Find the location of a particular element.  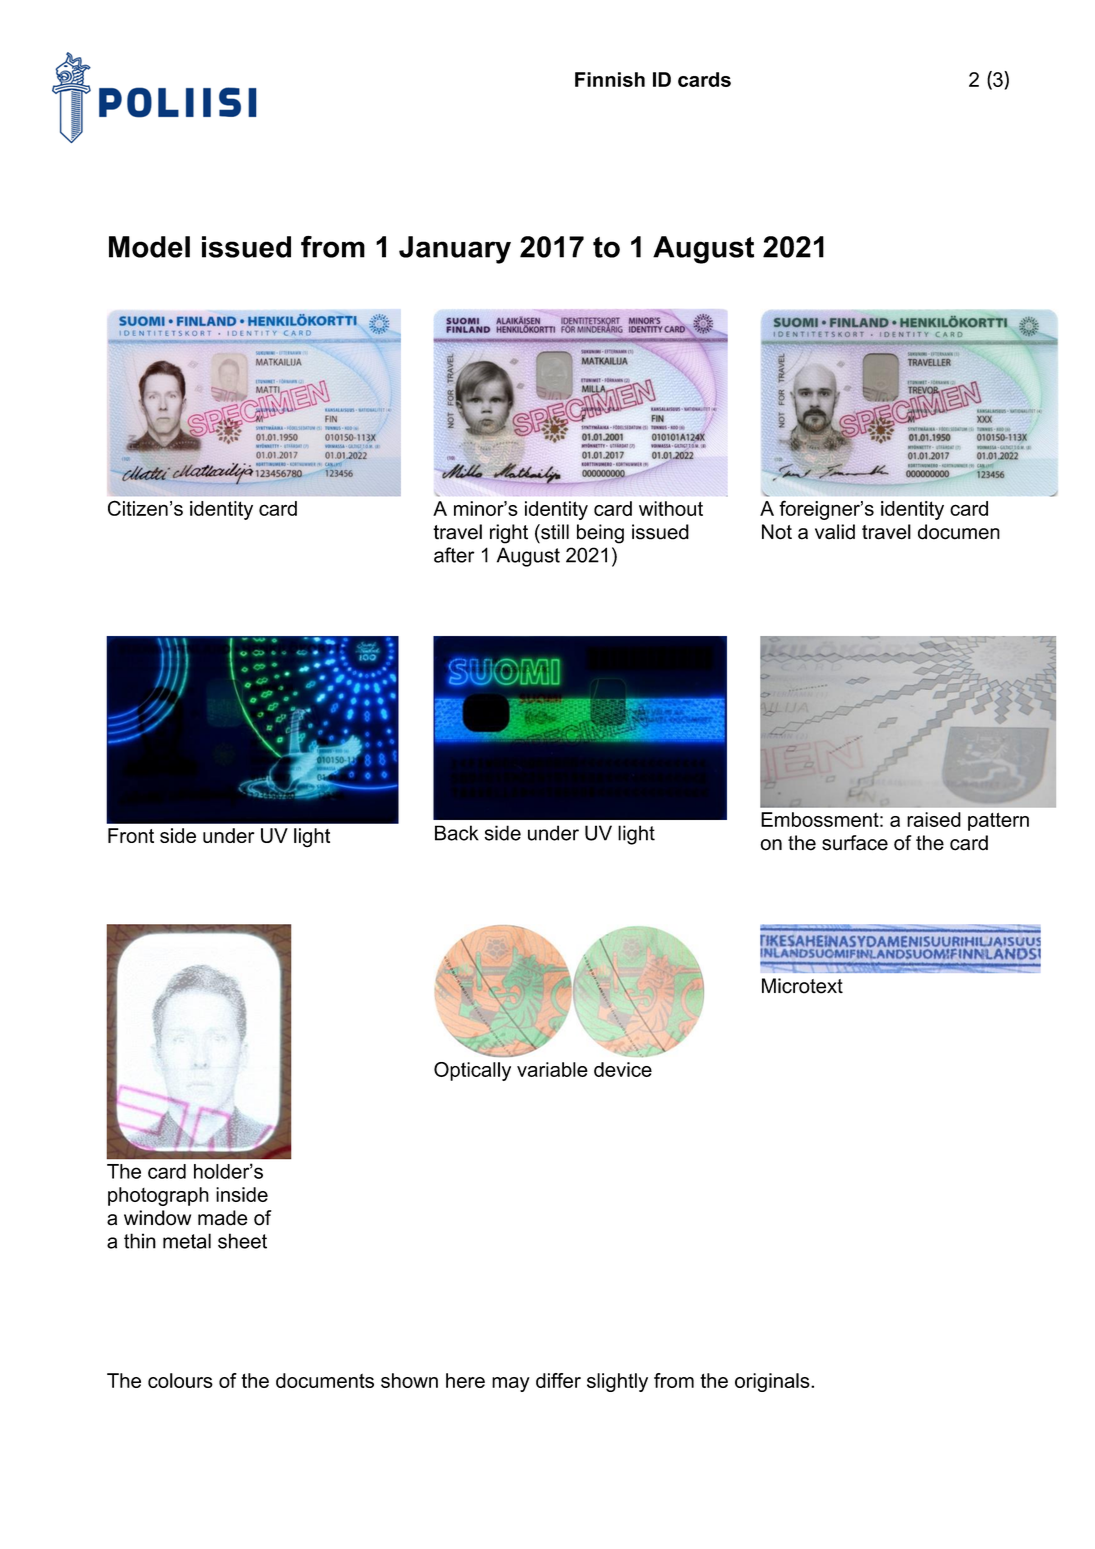

Front is located at coordinates (131, 835).
